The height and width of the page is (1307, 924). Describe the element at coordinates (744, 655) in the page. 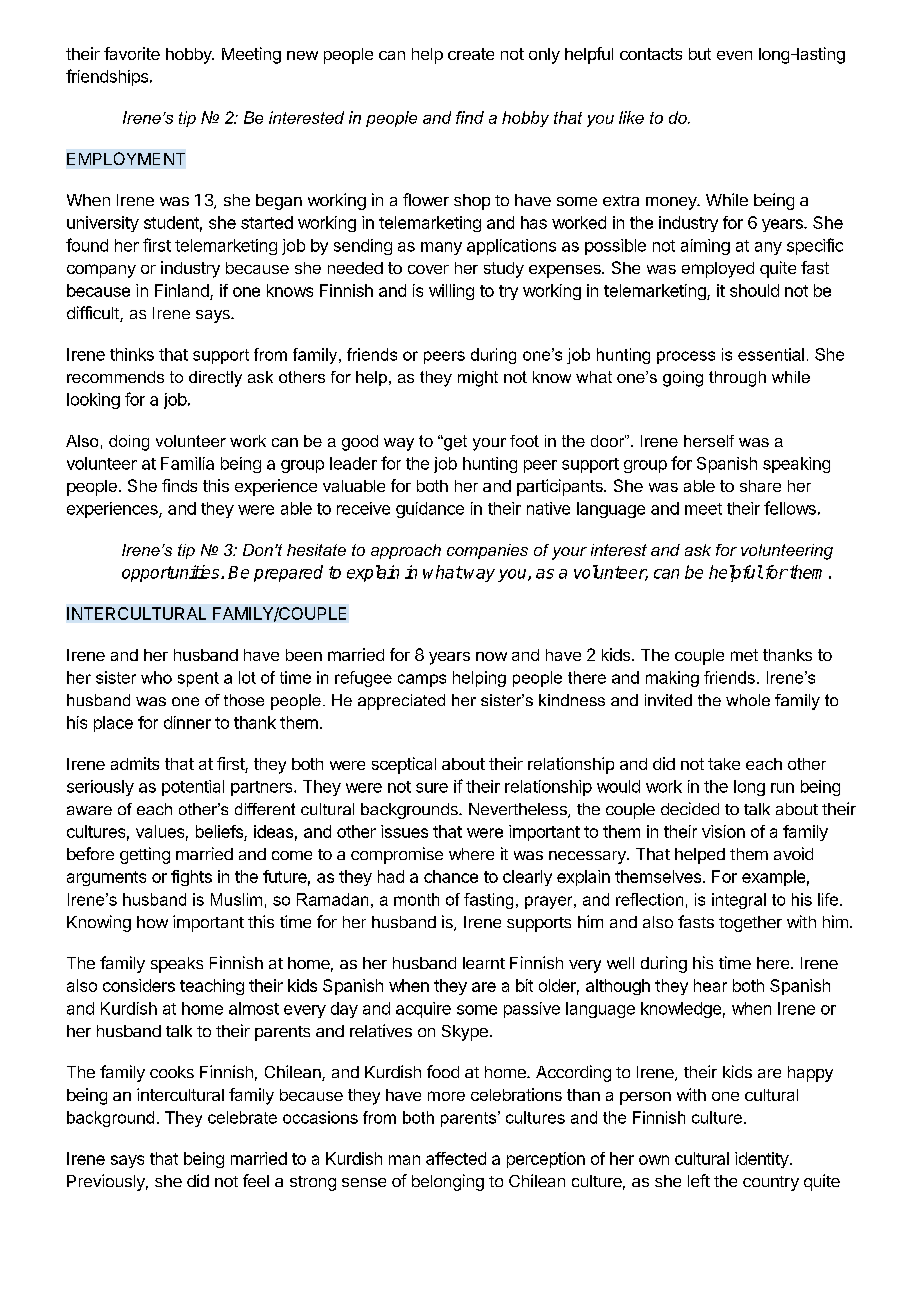

I see `met` at that location.
